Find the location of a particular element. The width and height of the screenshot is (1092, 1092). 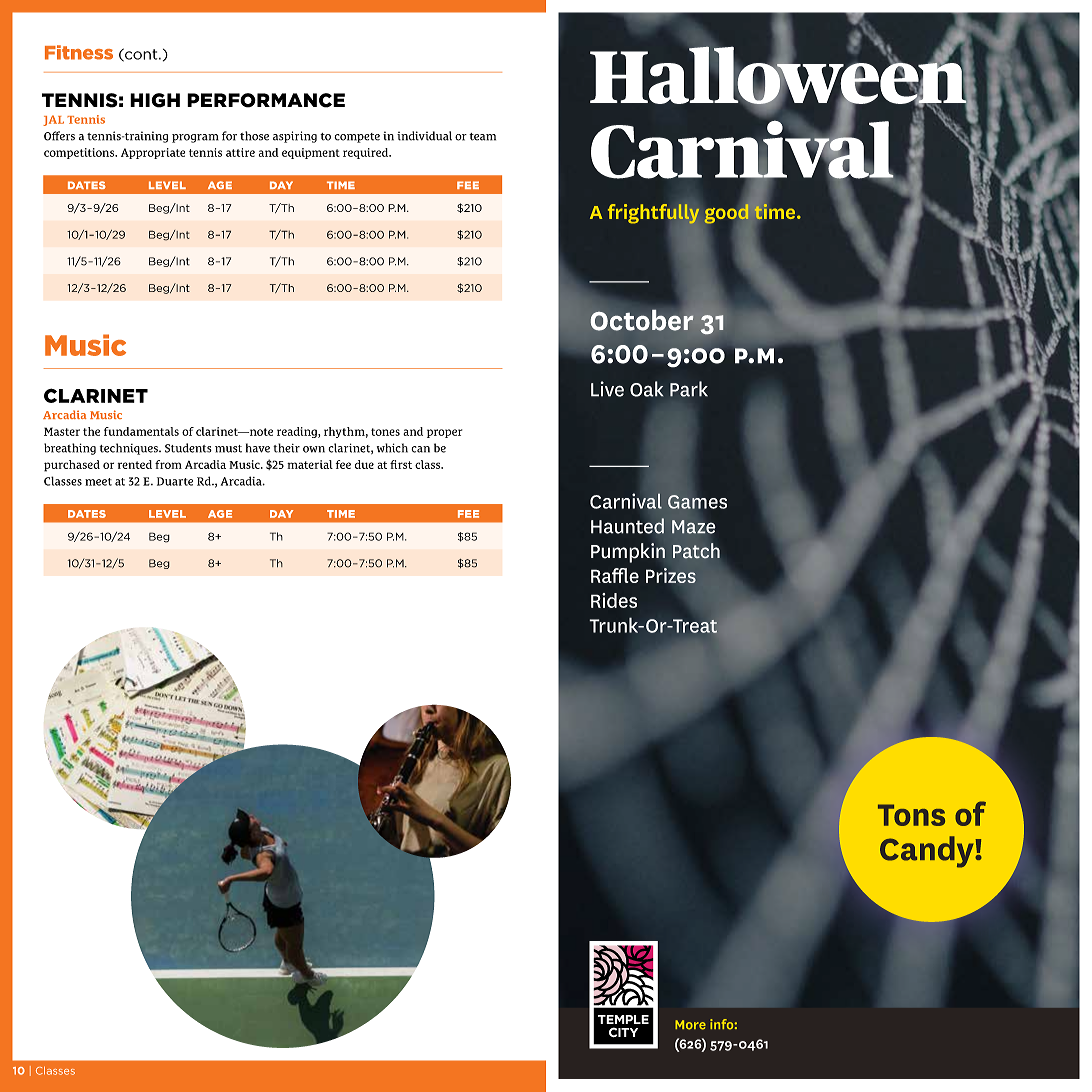

Games is located at coordinates (697, 502).
